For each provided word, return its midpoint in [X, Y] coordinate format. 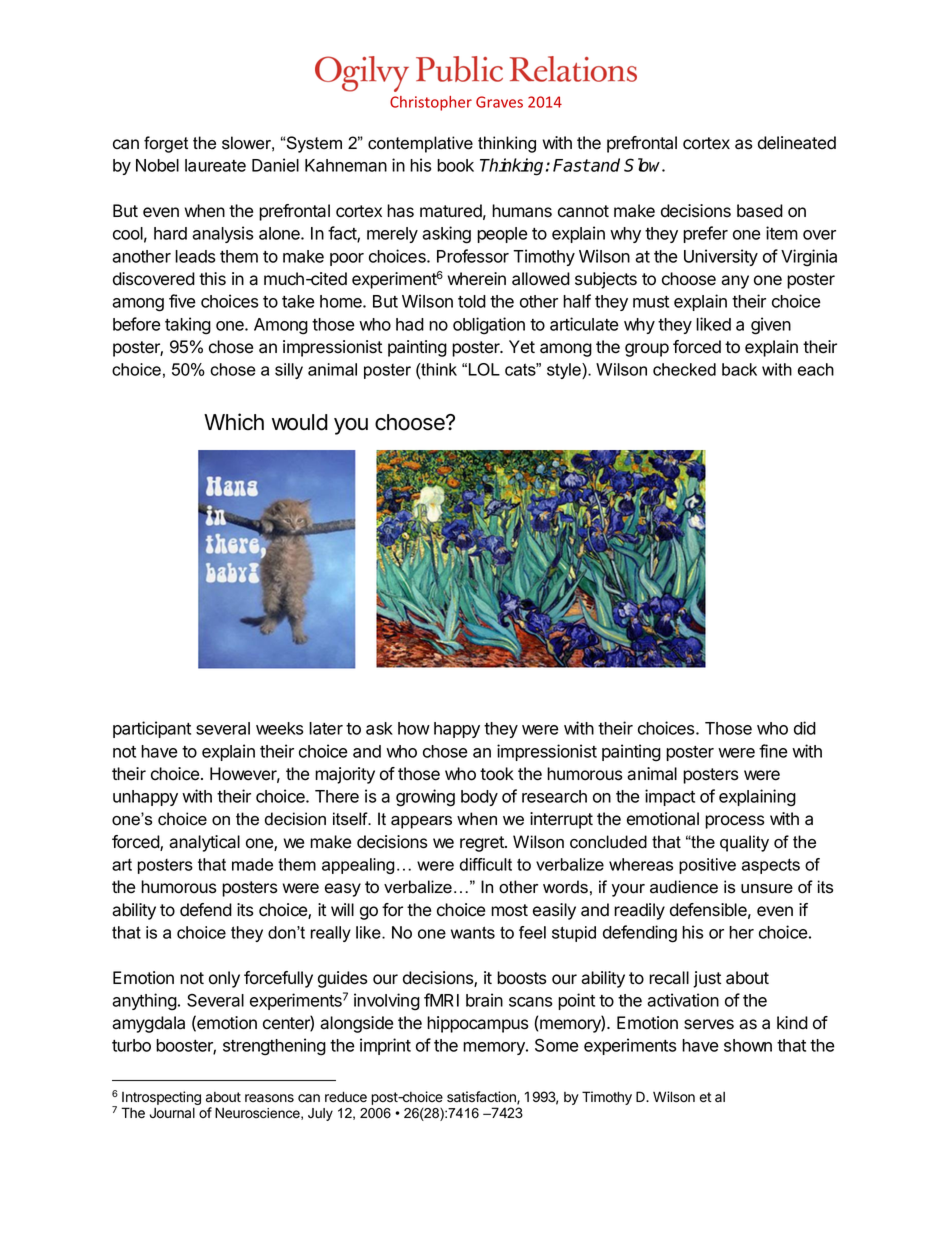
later [326, 728]
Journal [172, 1113]
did [805, 728]
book [455, 165]
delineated [797, 143]
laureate [215, 165]
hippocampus [478, 1024]
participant [152, 729]
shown [748, 1045]
